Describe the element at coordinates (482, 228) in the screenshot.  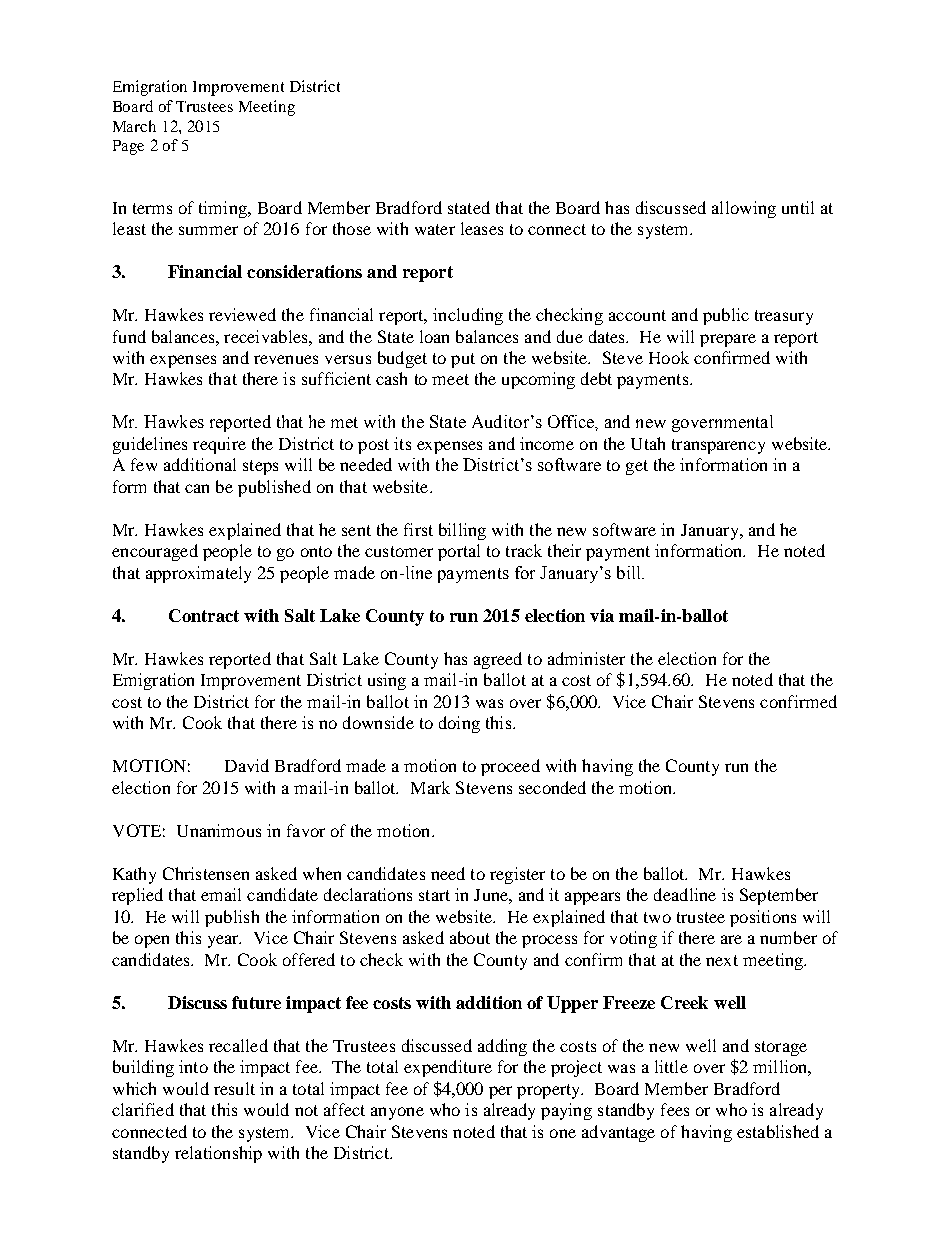
I see `leases` at that location.
